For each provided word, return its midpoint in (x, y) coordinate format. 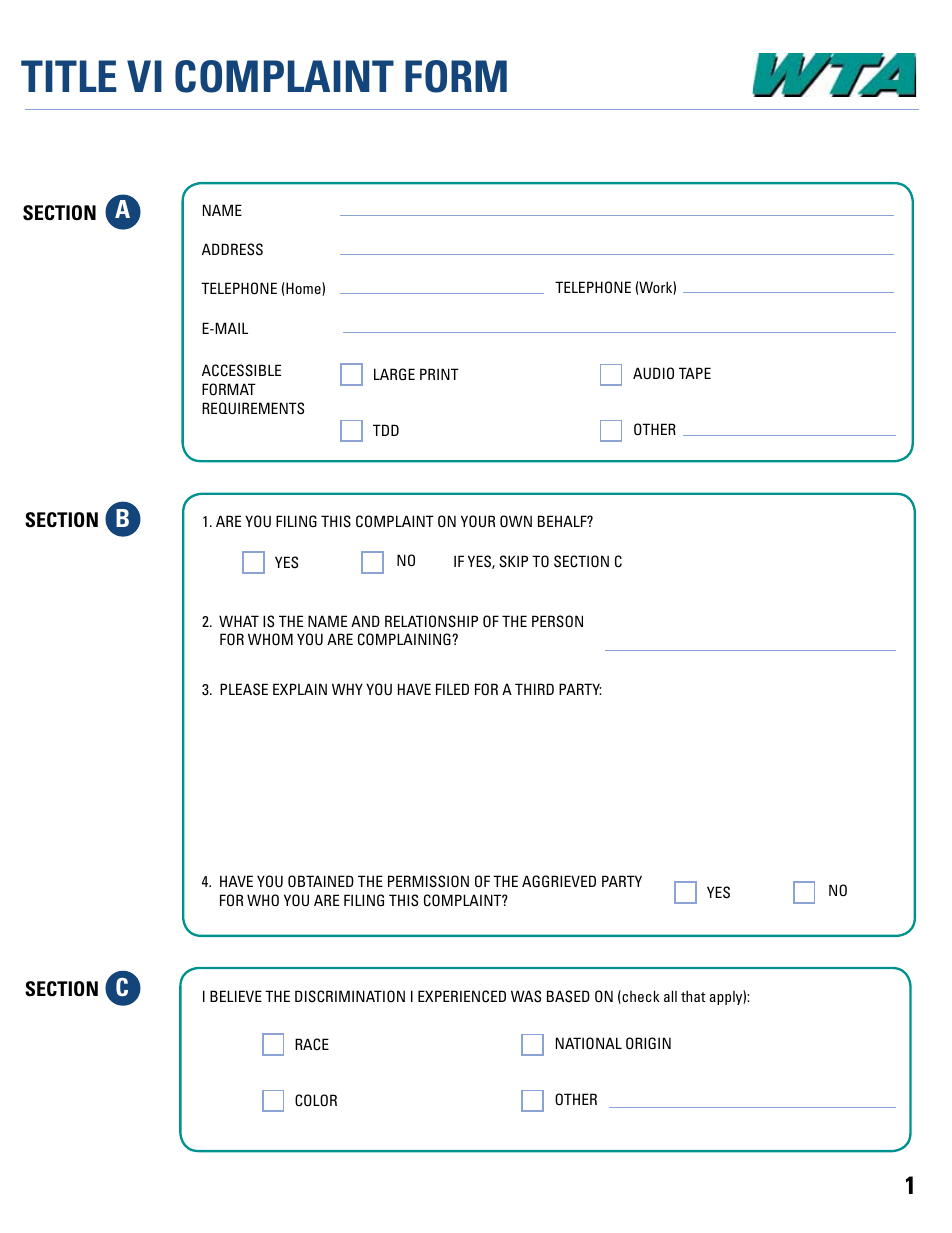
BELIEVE (236, 996)
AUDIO (653, 373)
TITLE (68, 76)
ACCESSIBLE (241, 370)
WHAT (239, 621)
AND (365, 621)
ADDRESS (232, 249)
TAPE (695, 373)
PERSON (557, 621)
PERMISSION (428, 881)
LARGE (394, 374)
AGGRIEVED (559, 881)
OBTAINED (321, 881)
